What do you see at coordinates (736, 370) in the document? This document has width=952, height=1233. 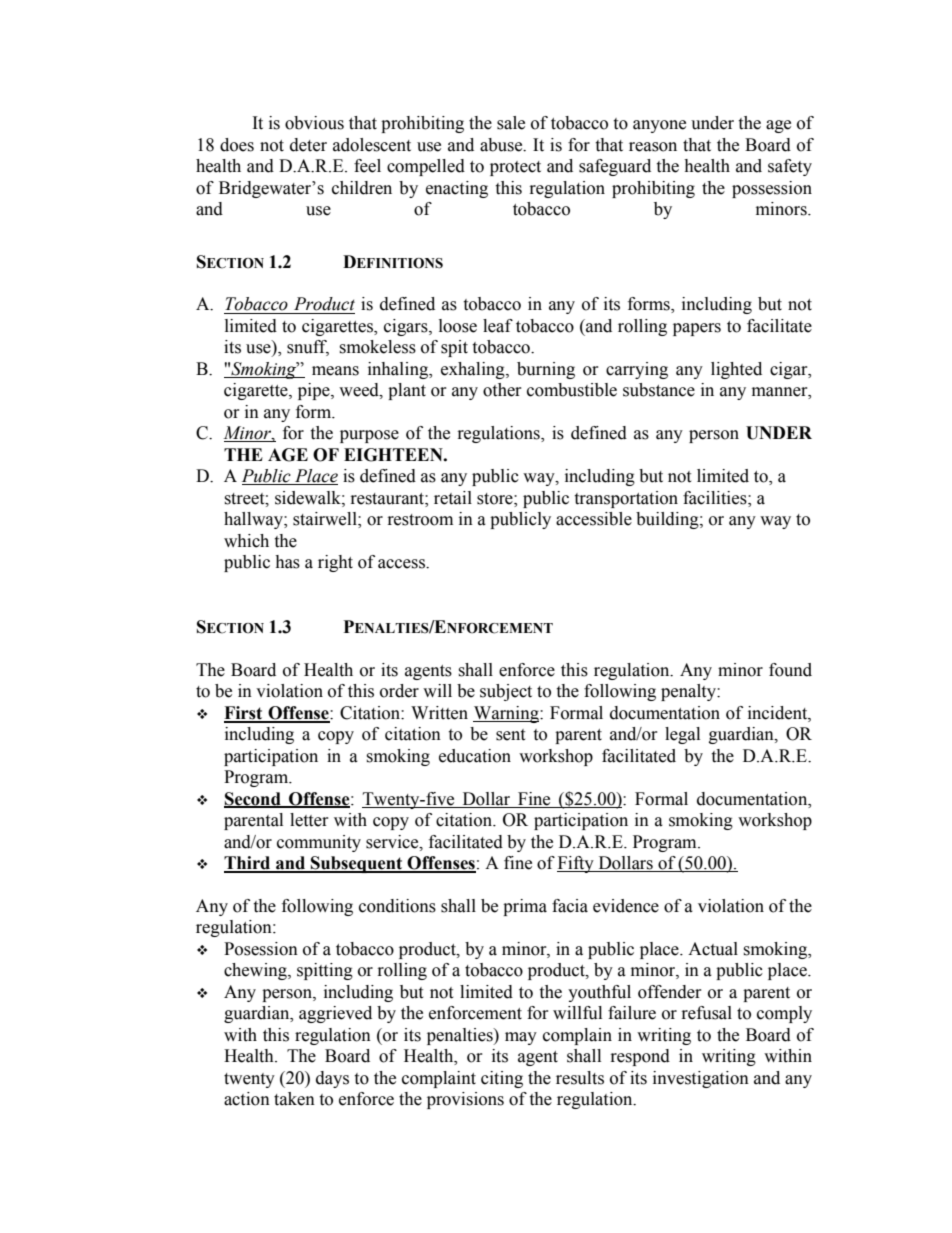 I see `lighted` at bounding box center [736, 370].
